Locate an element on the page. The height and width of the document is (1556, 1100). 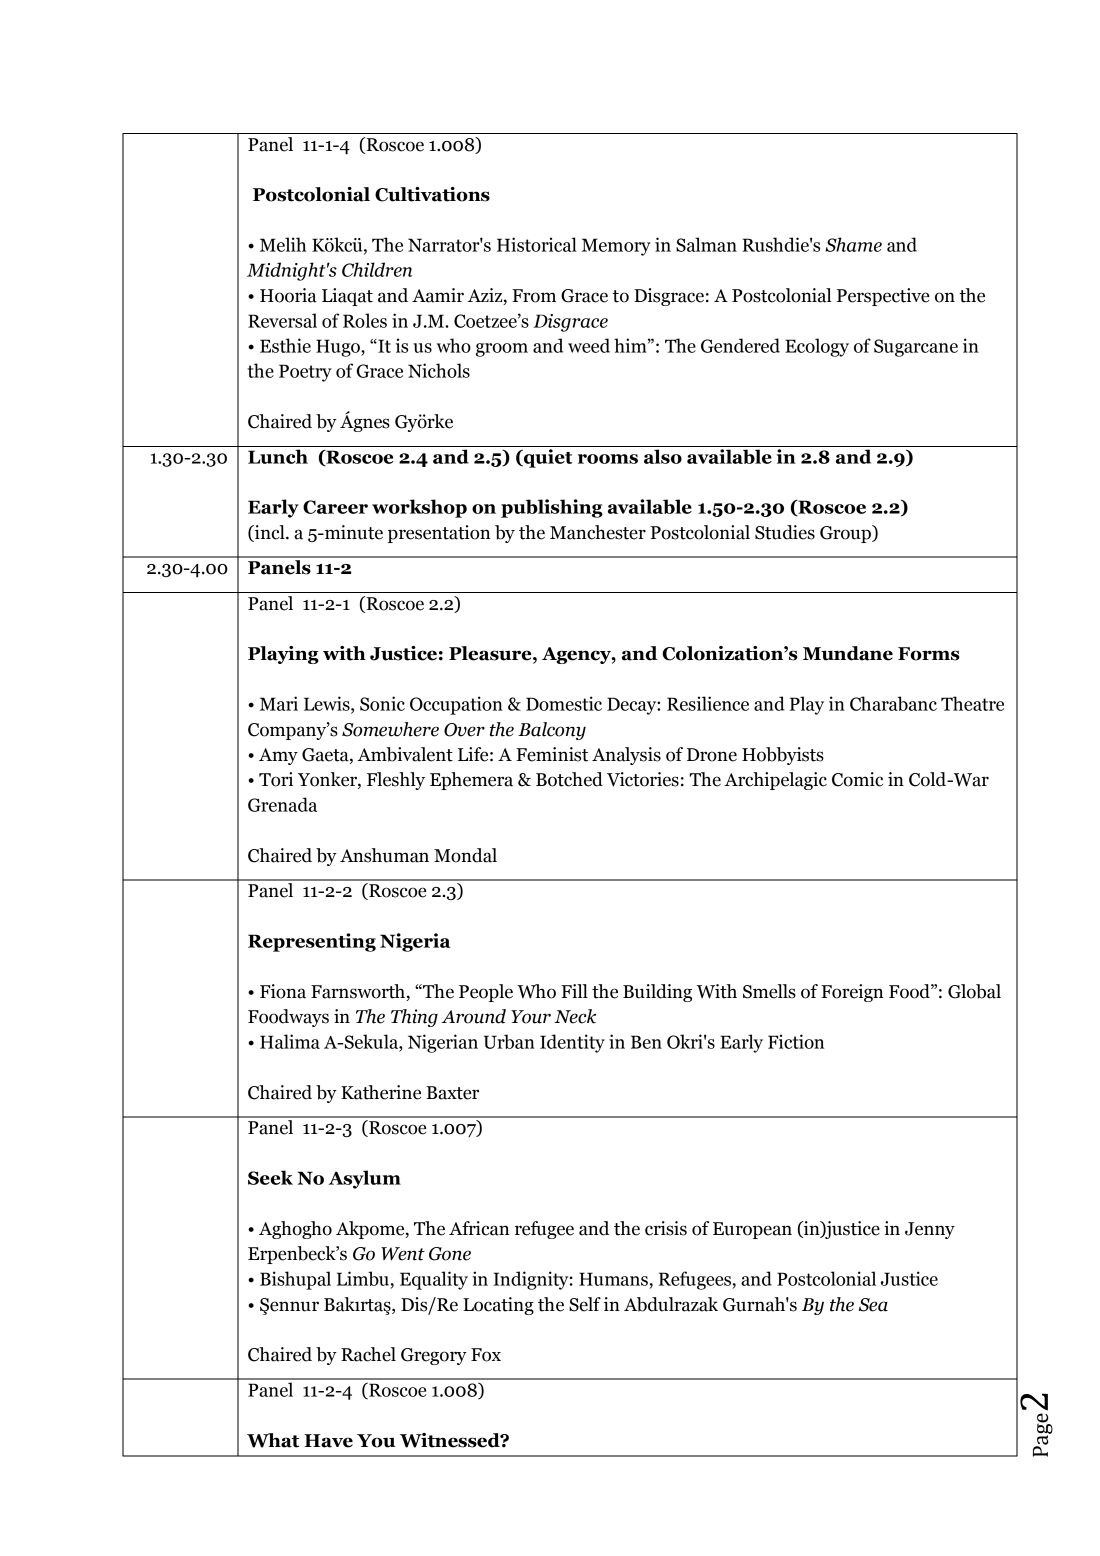
Fleshly is located at coordinates (396, 781).
